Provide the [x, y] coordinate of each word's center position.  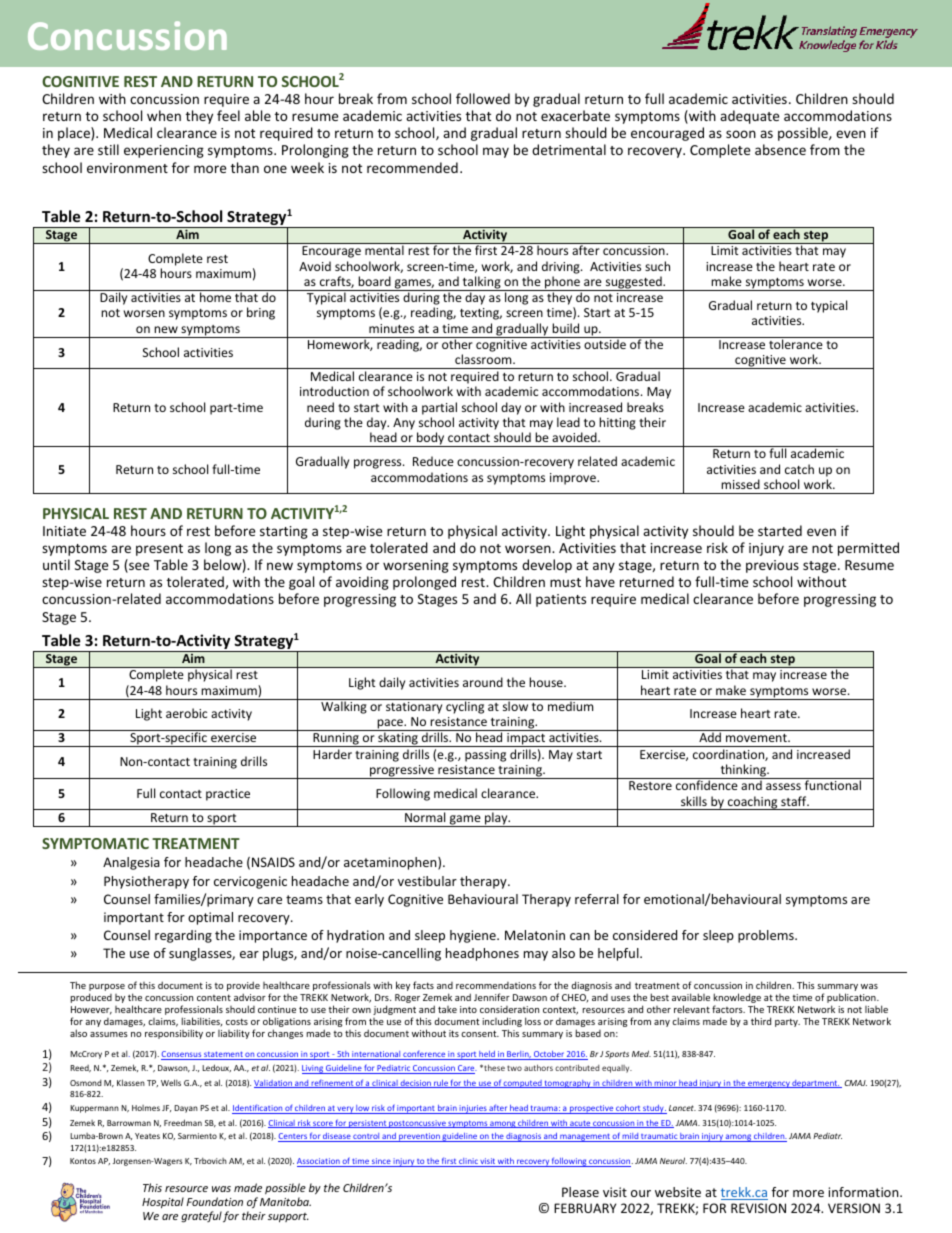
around [483, 682]
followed [483, 98]
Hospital [163, 1203]
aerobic [186, 713]
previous [772, 566]
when [164, 115]
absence [780, 149]
